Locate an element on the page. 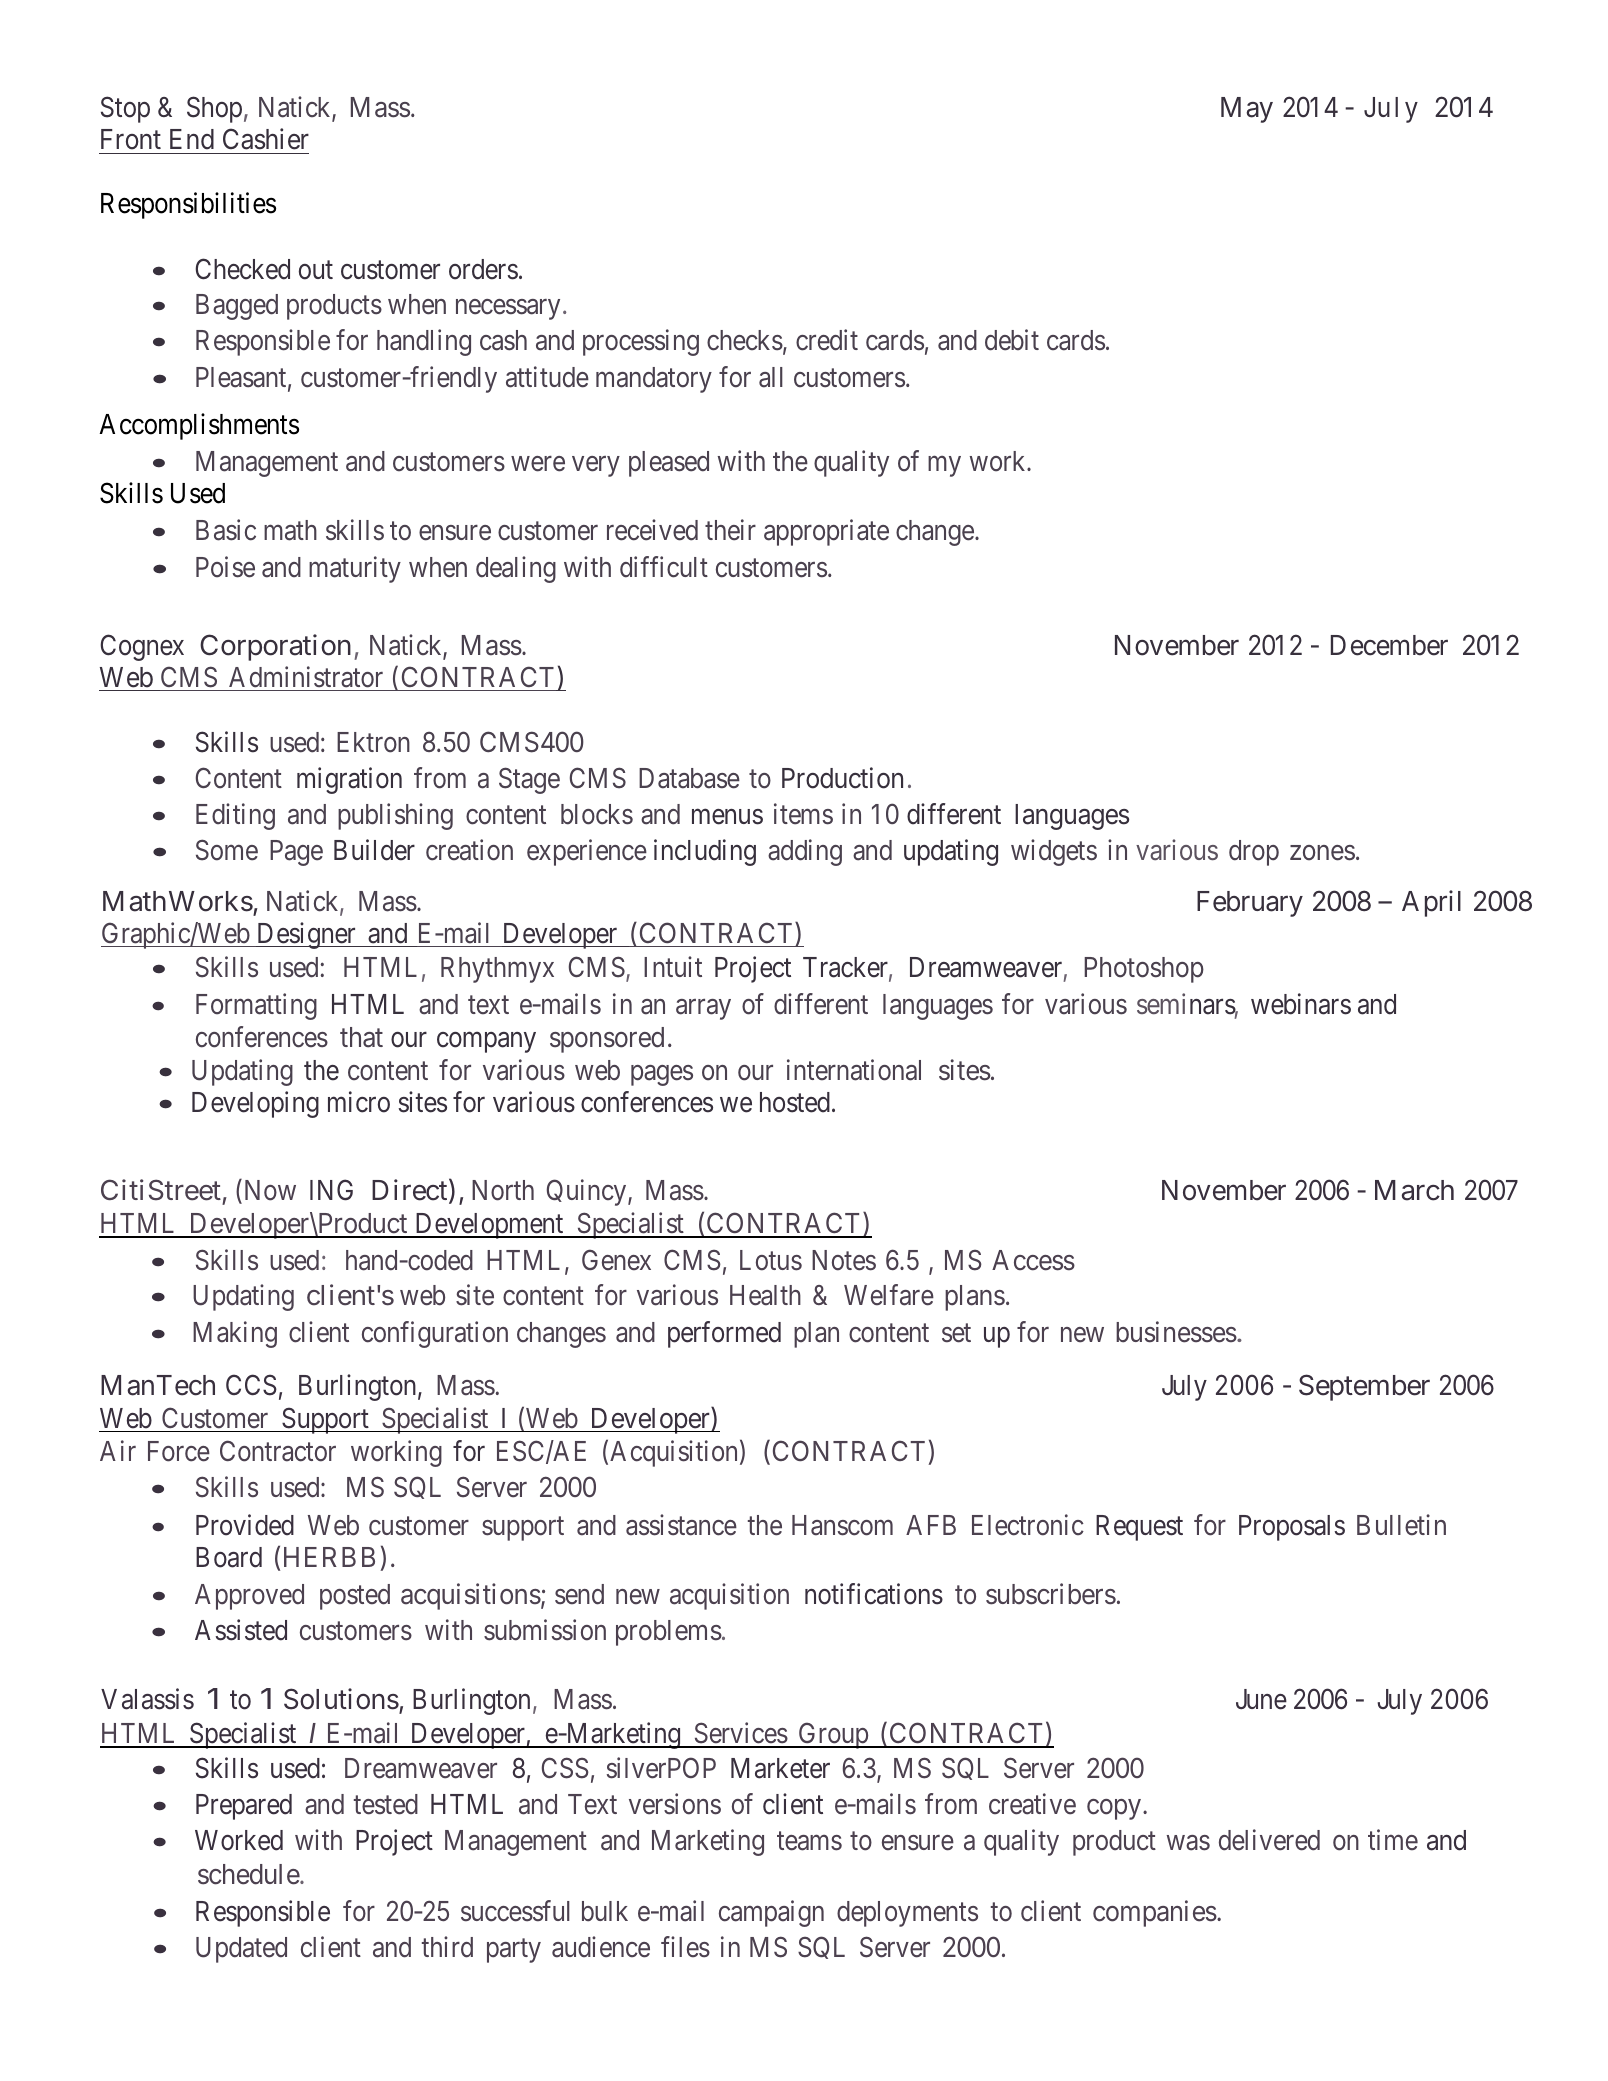 Image resolution: width=1608 pixels, height=2081 pixels. schedule is located at coordinates (249, 1874).
